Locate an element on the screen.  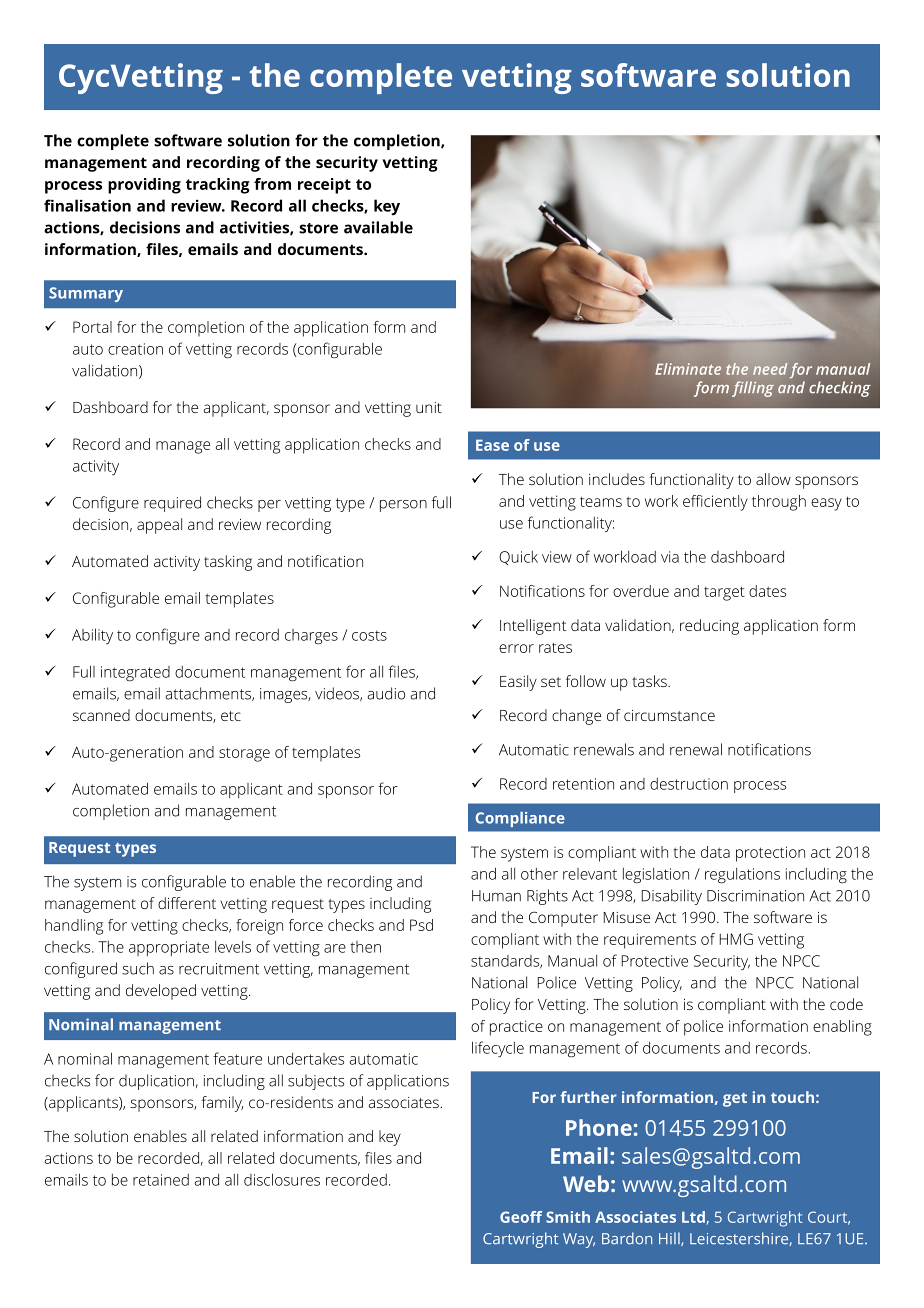
need is located at coordinates (770, 369).
